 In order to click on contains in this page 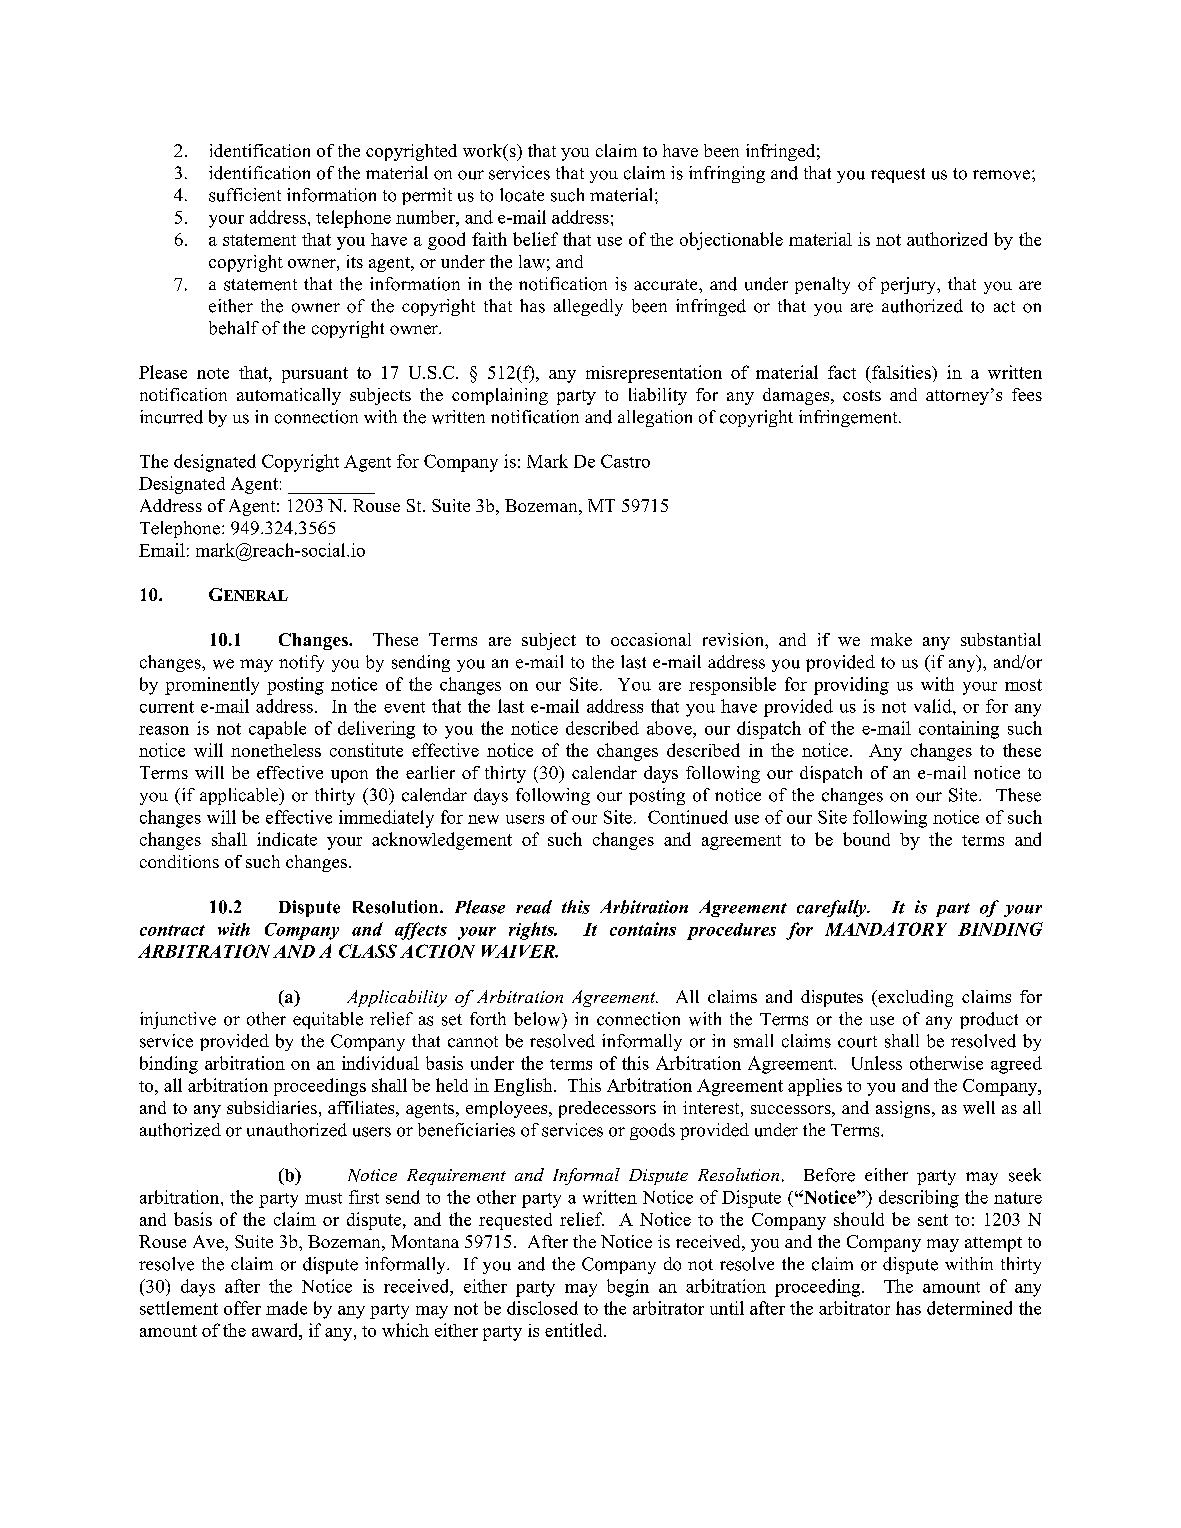, I will do `click(643, 929)`.
